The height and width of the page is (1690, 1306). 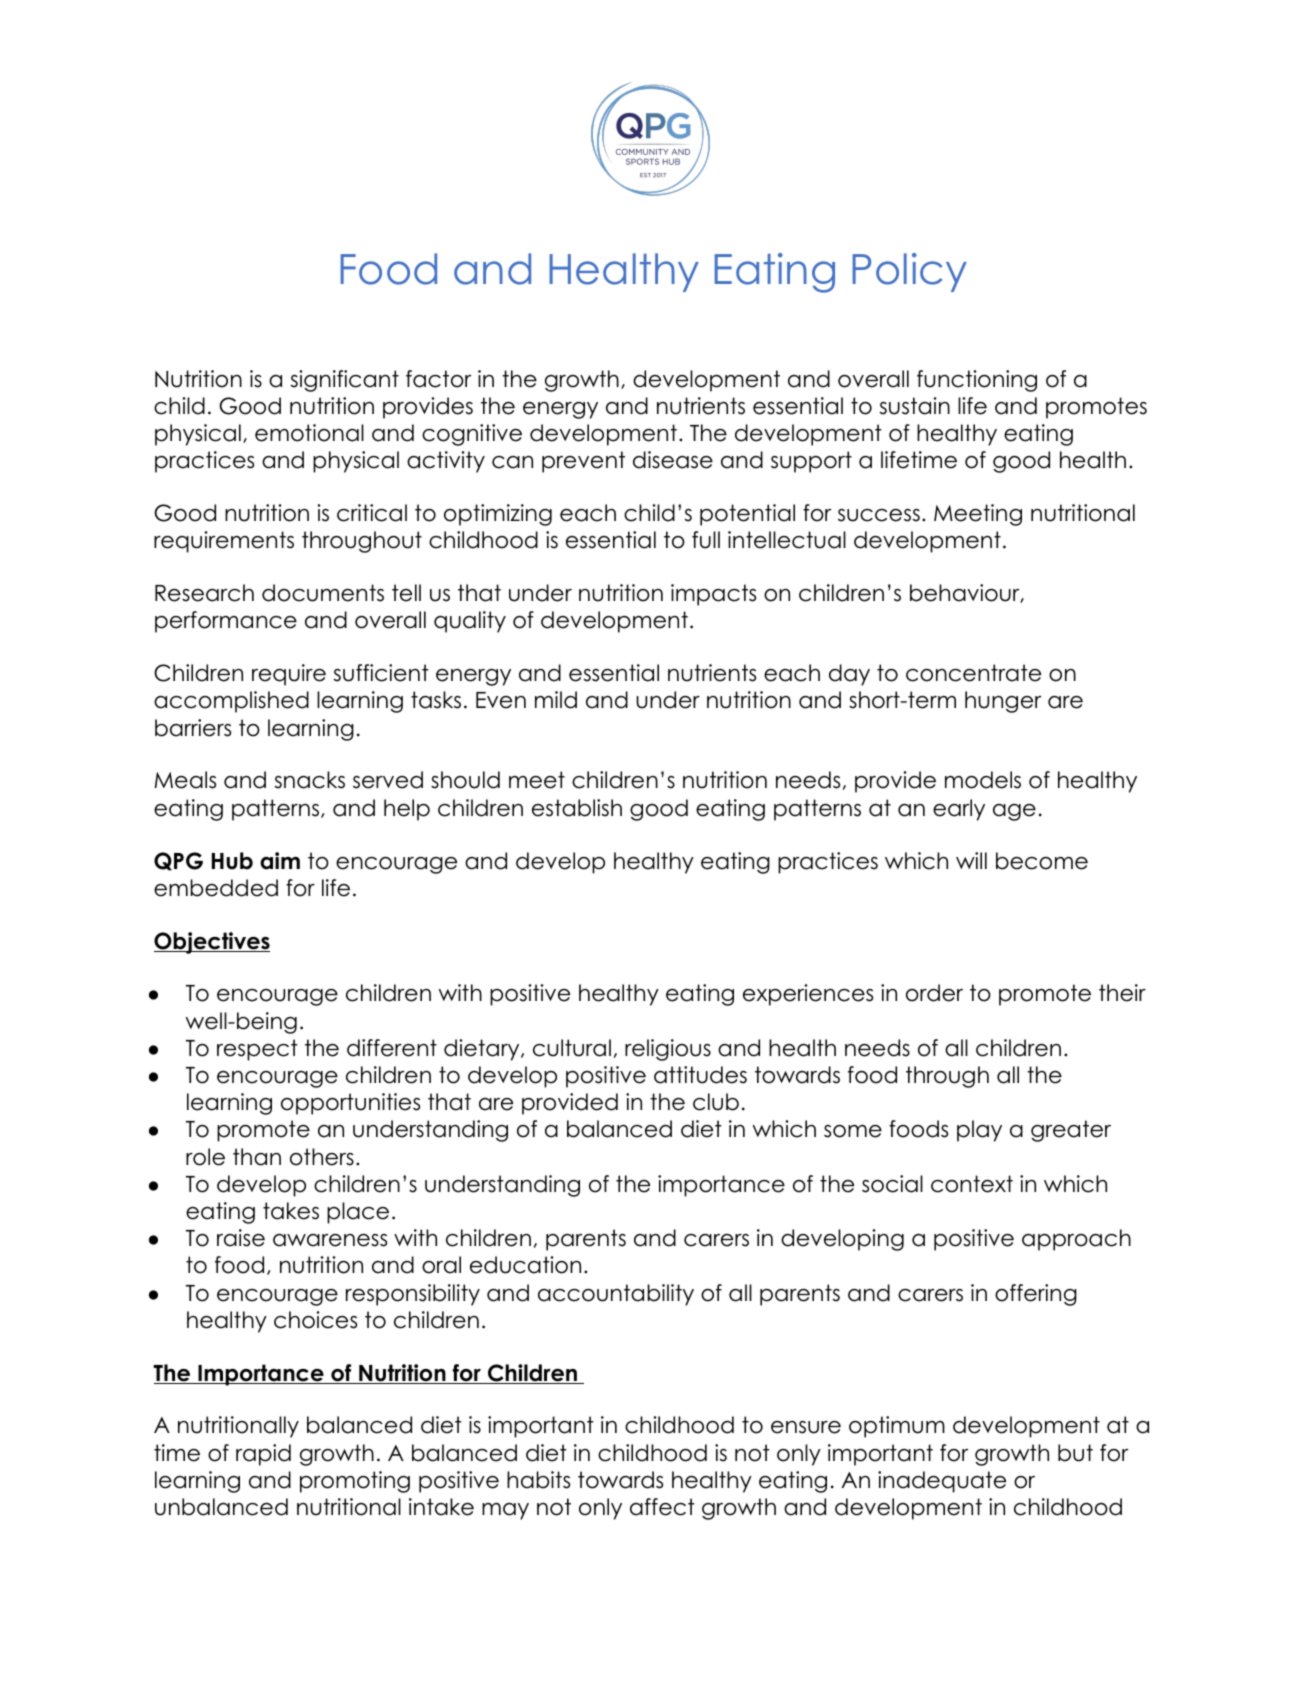 I want to click on inadequate, so click(x=942, y=1482).
